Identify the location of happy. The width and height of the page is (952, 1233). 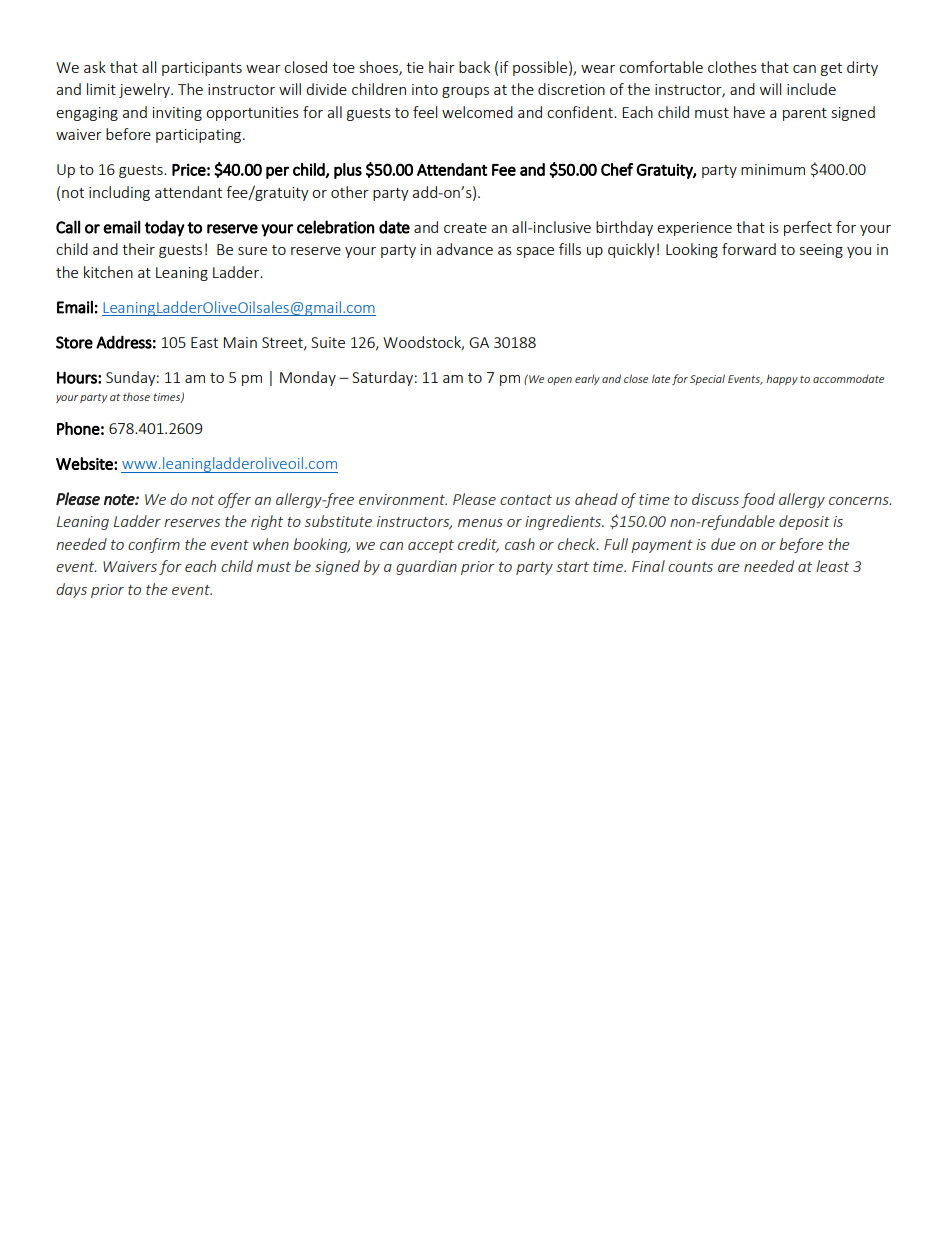
(782, 379).
